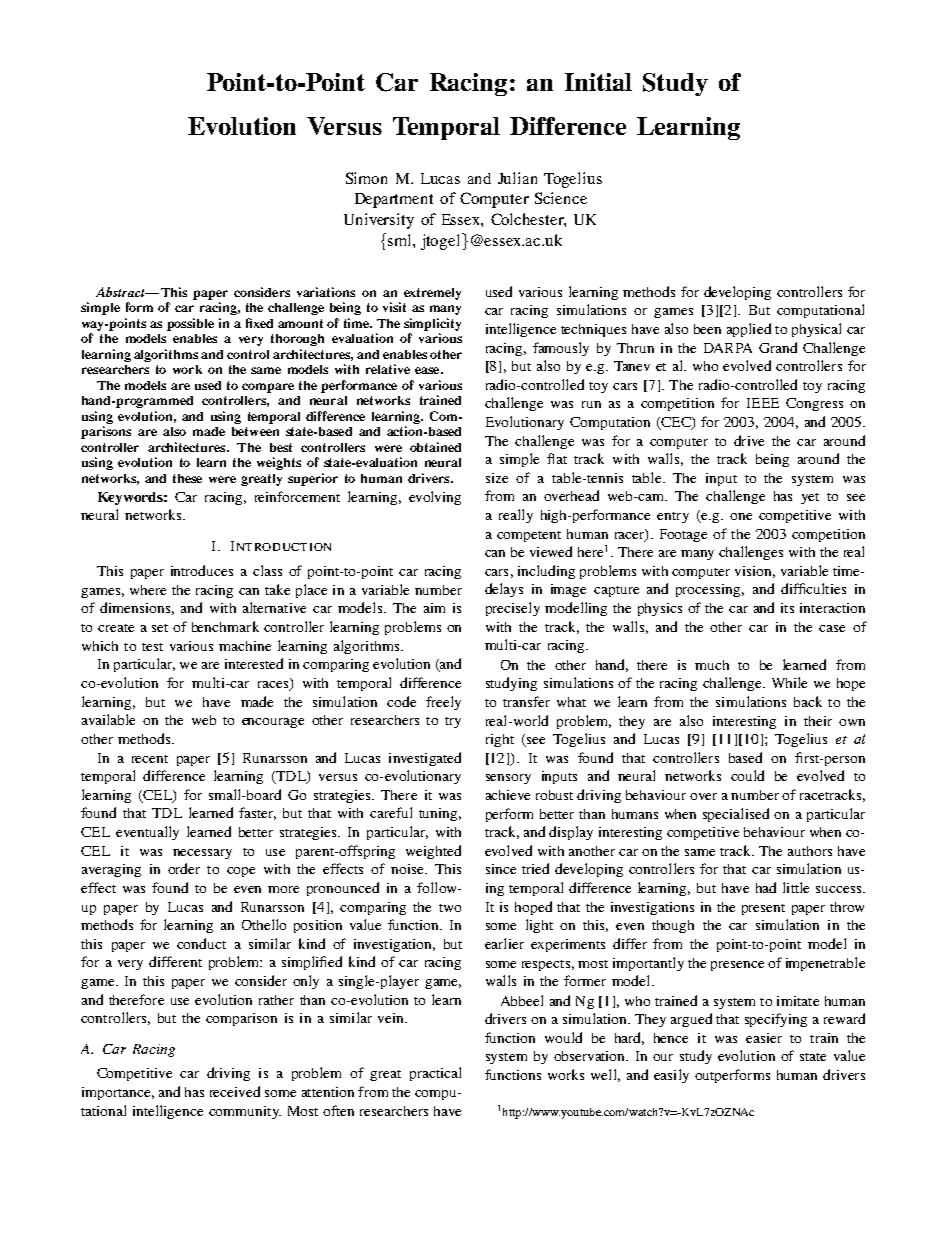  What do you see at coordinates (500, 740) in the page?
I see `right` at bounding box center [500, 740].
